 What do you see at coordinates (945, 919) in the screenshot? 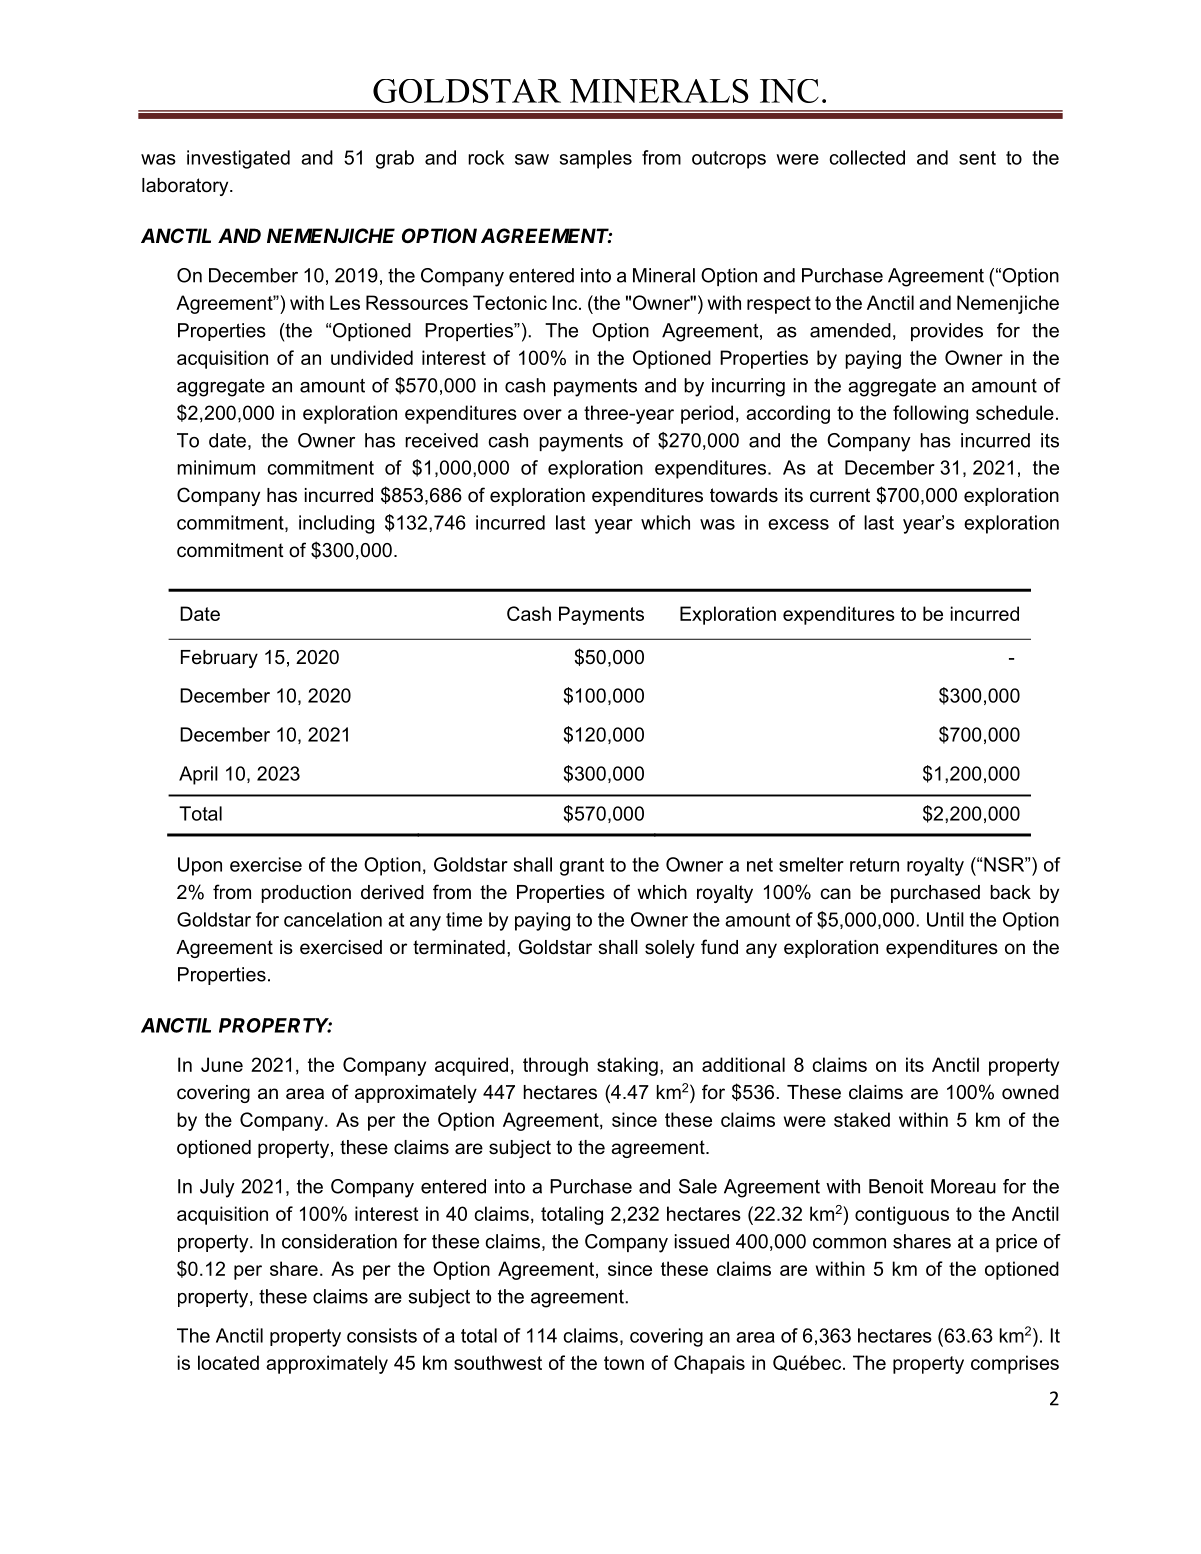
I see `Until` at bounding box center [945, 919].
